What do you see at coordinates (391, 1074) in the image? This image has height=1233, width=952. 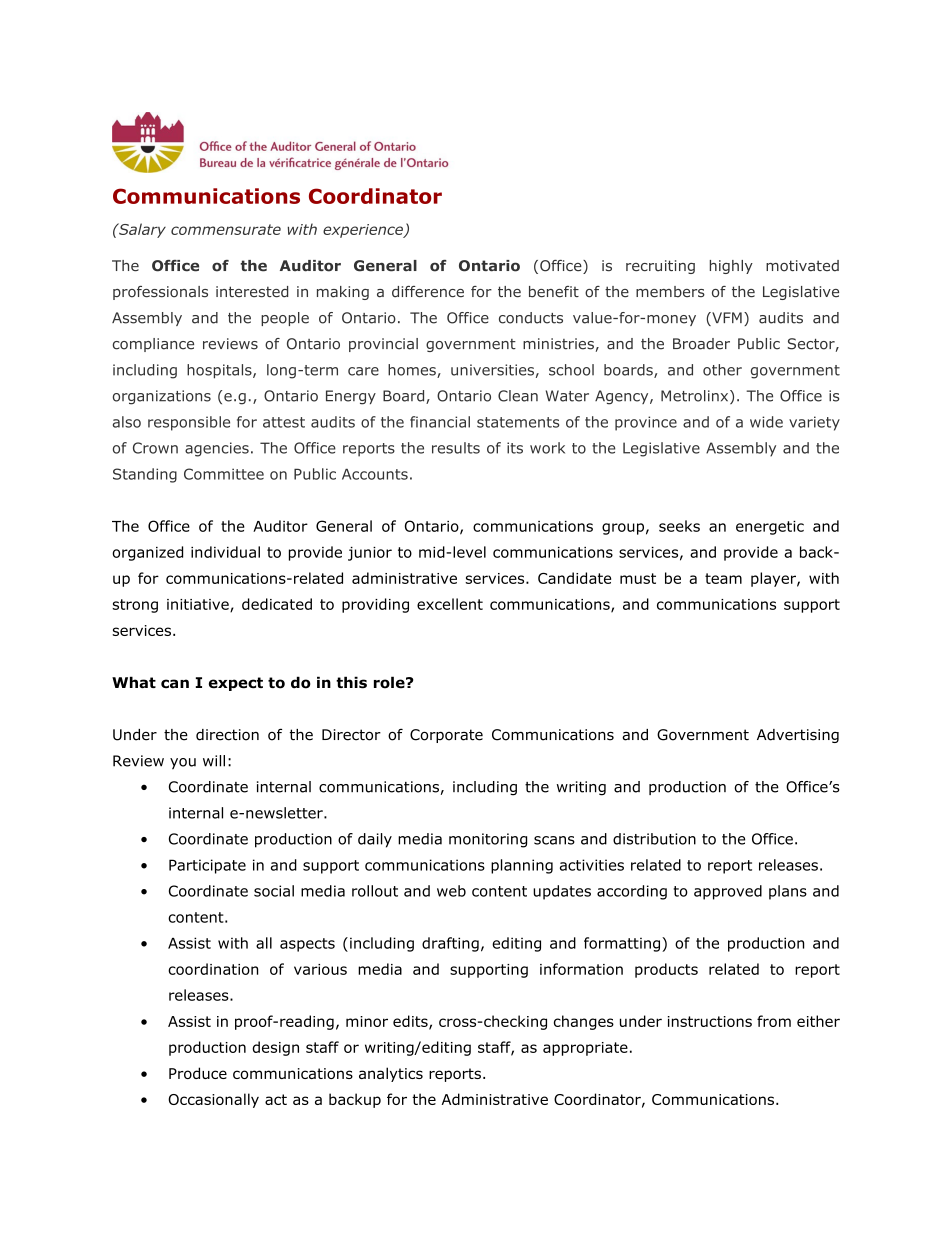 I see `analytics` at bounding box center [391, 1074].
